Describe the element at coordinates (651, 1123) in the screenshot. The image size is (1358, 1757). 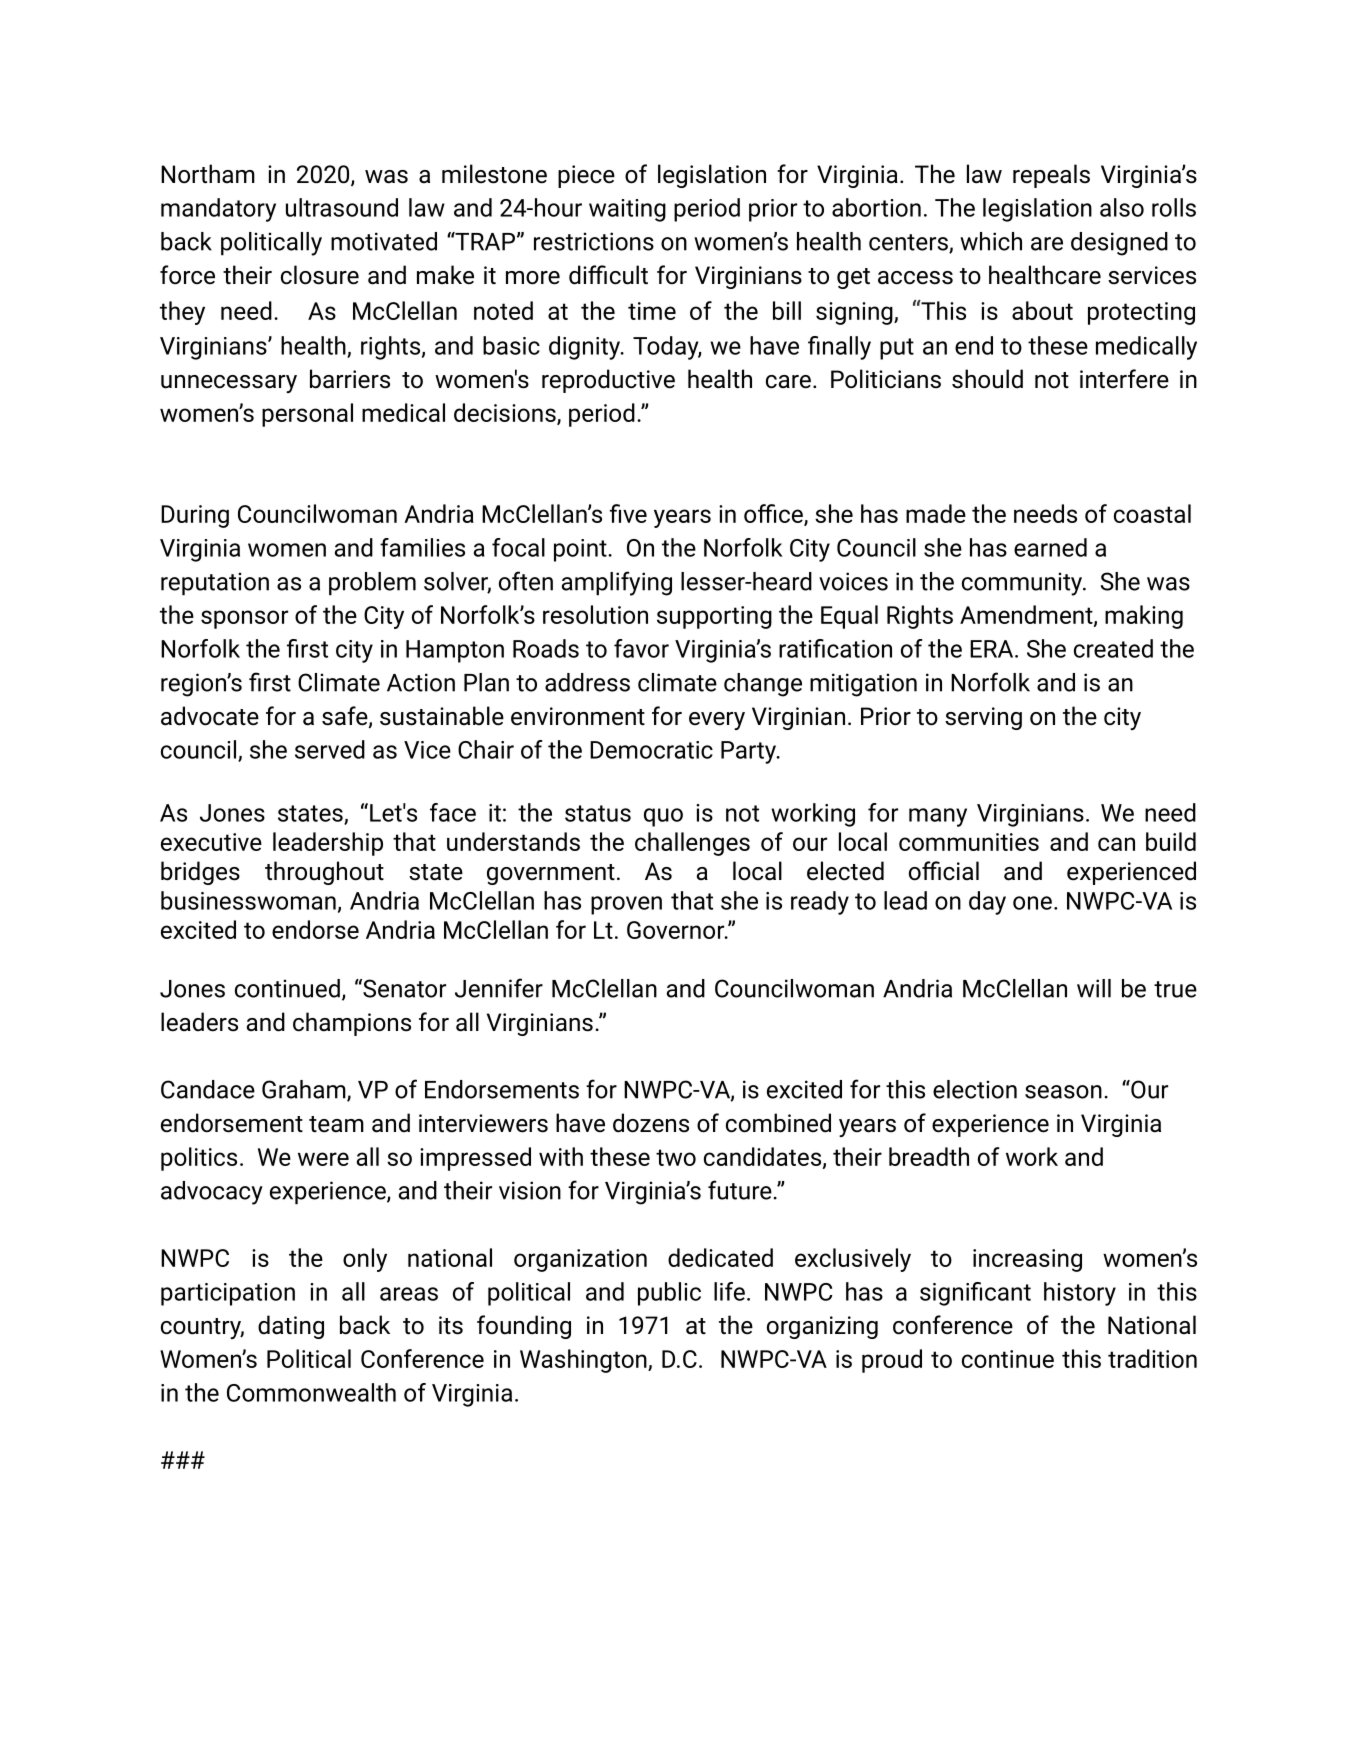
I see `dozens` at that location.
